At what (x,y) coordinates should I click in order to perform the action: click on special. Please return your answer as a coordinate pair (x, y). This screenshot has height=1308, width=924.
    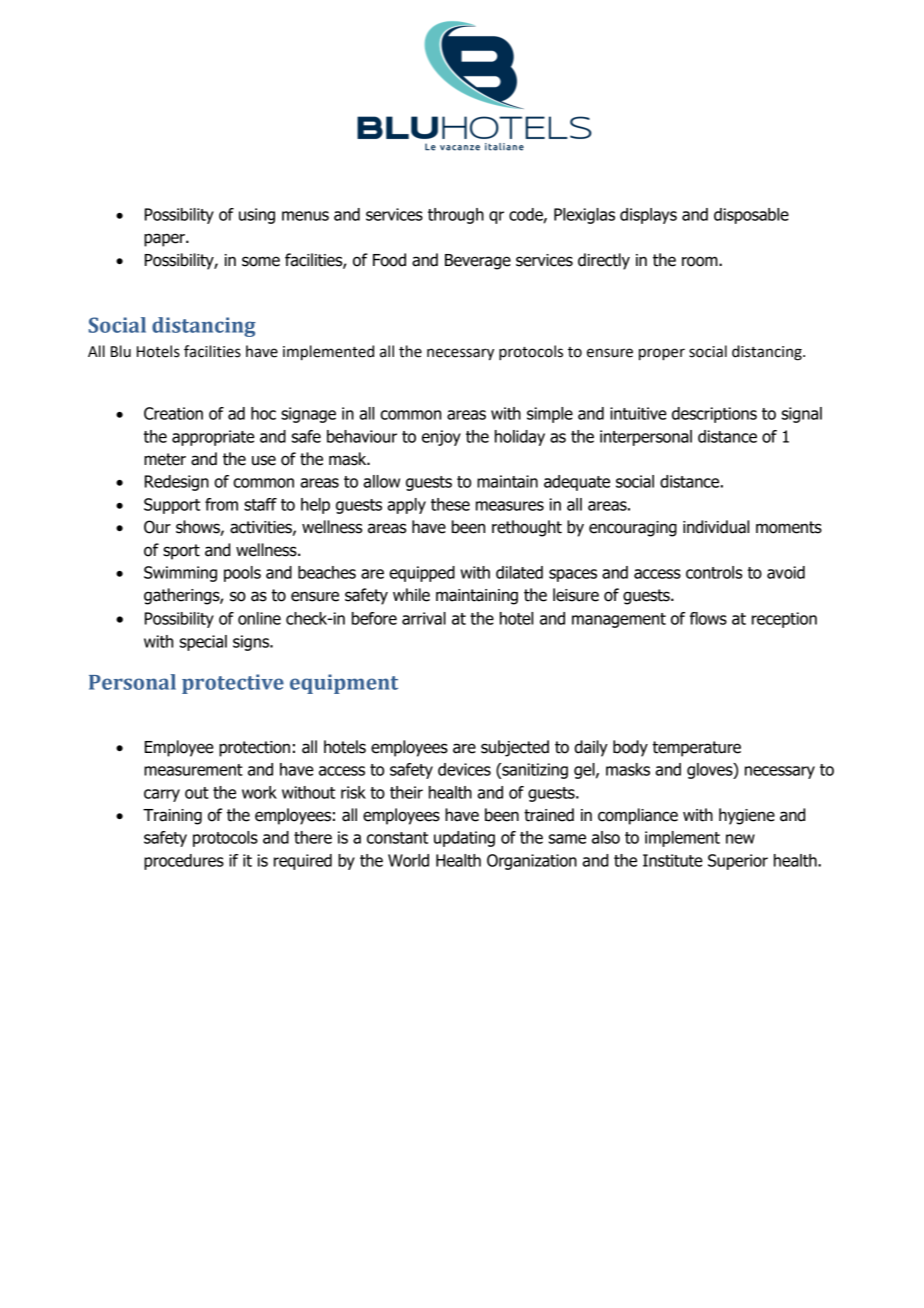
    Looking at the image, I should click on (203, 643).
